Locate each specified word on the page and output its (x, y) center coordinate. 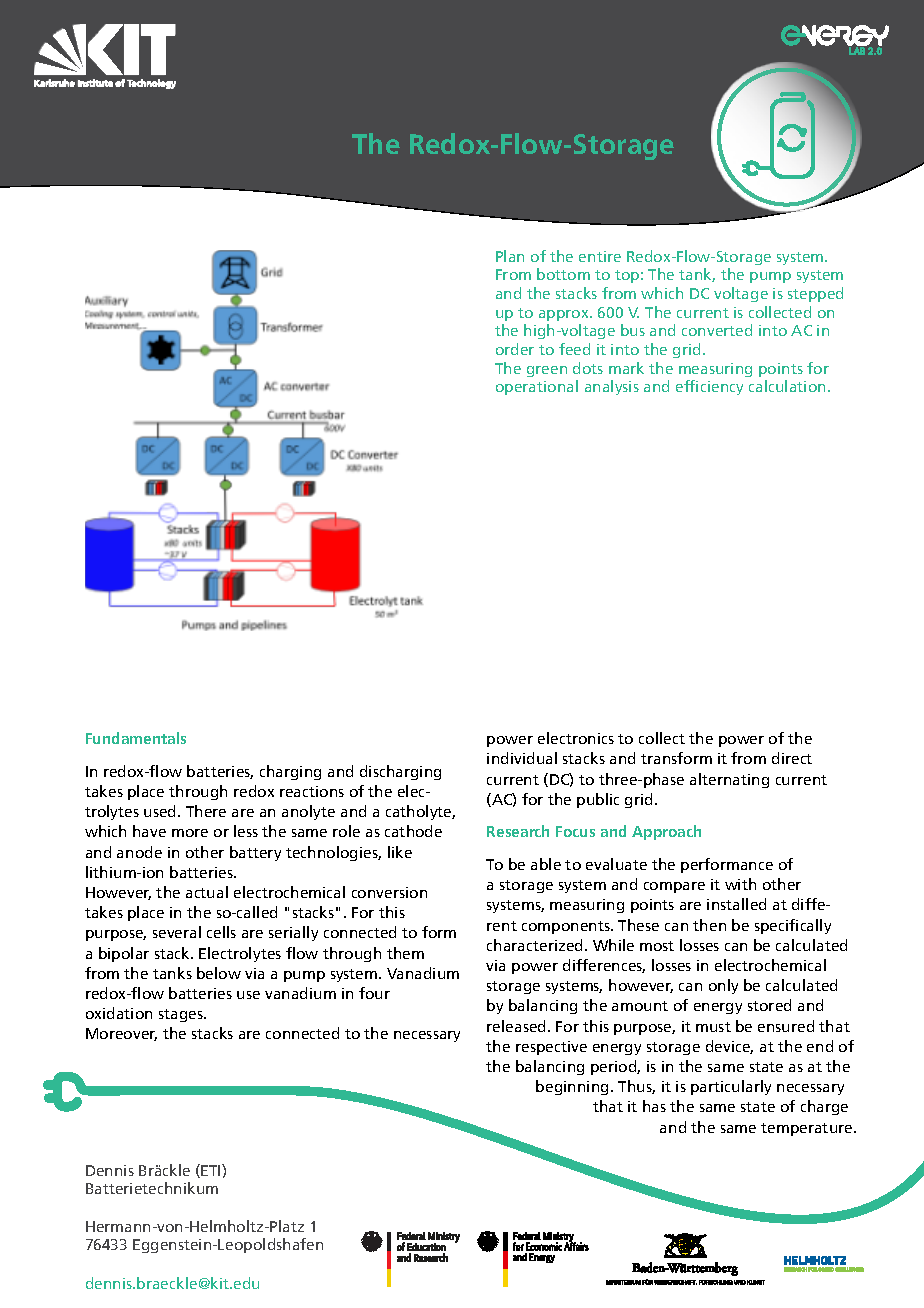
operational (537, 387)
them (405, 953)
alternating (729, 780)
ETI (212, 1170)
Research (518, 831)
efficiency (709, 387)
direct (792, 758)
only (723, 986)
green (547, 371)
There (206, 811)
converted (717, 330)
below (219, 973)
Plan (510, 256)
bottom (563, 274)
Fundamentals (136, 738)
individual (522, 758)
